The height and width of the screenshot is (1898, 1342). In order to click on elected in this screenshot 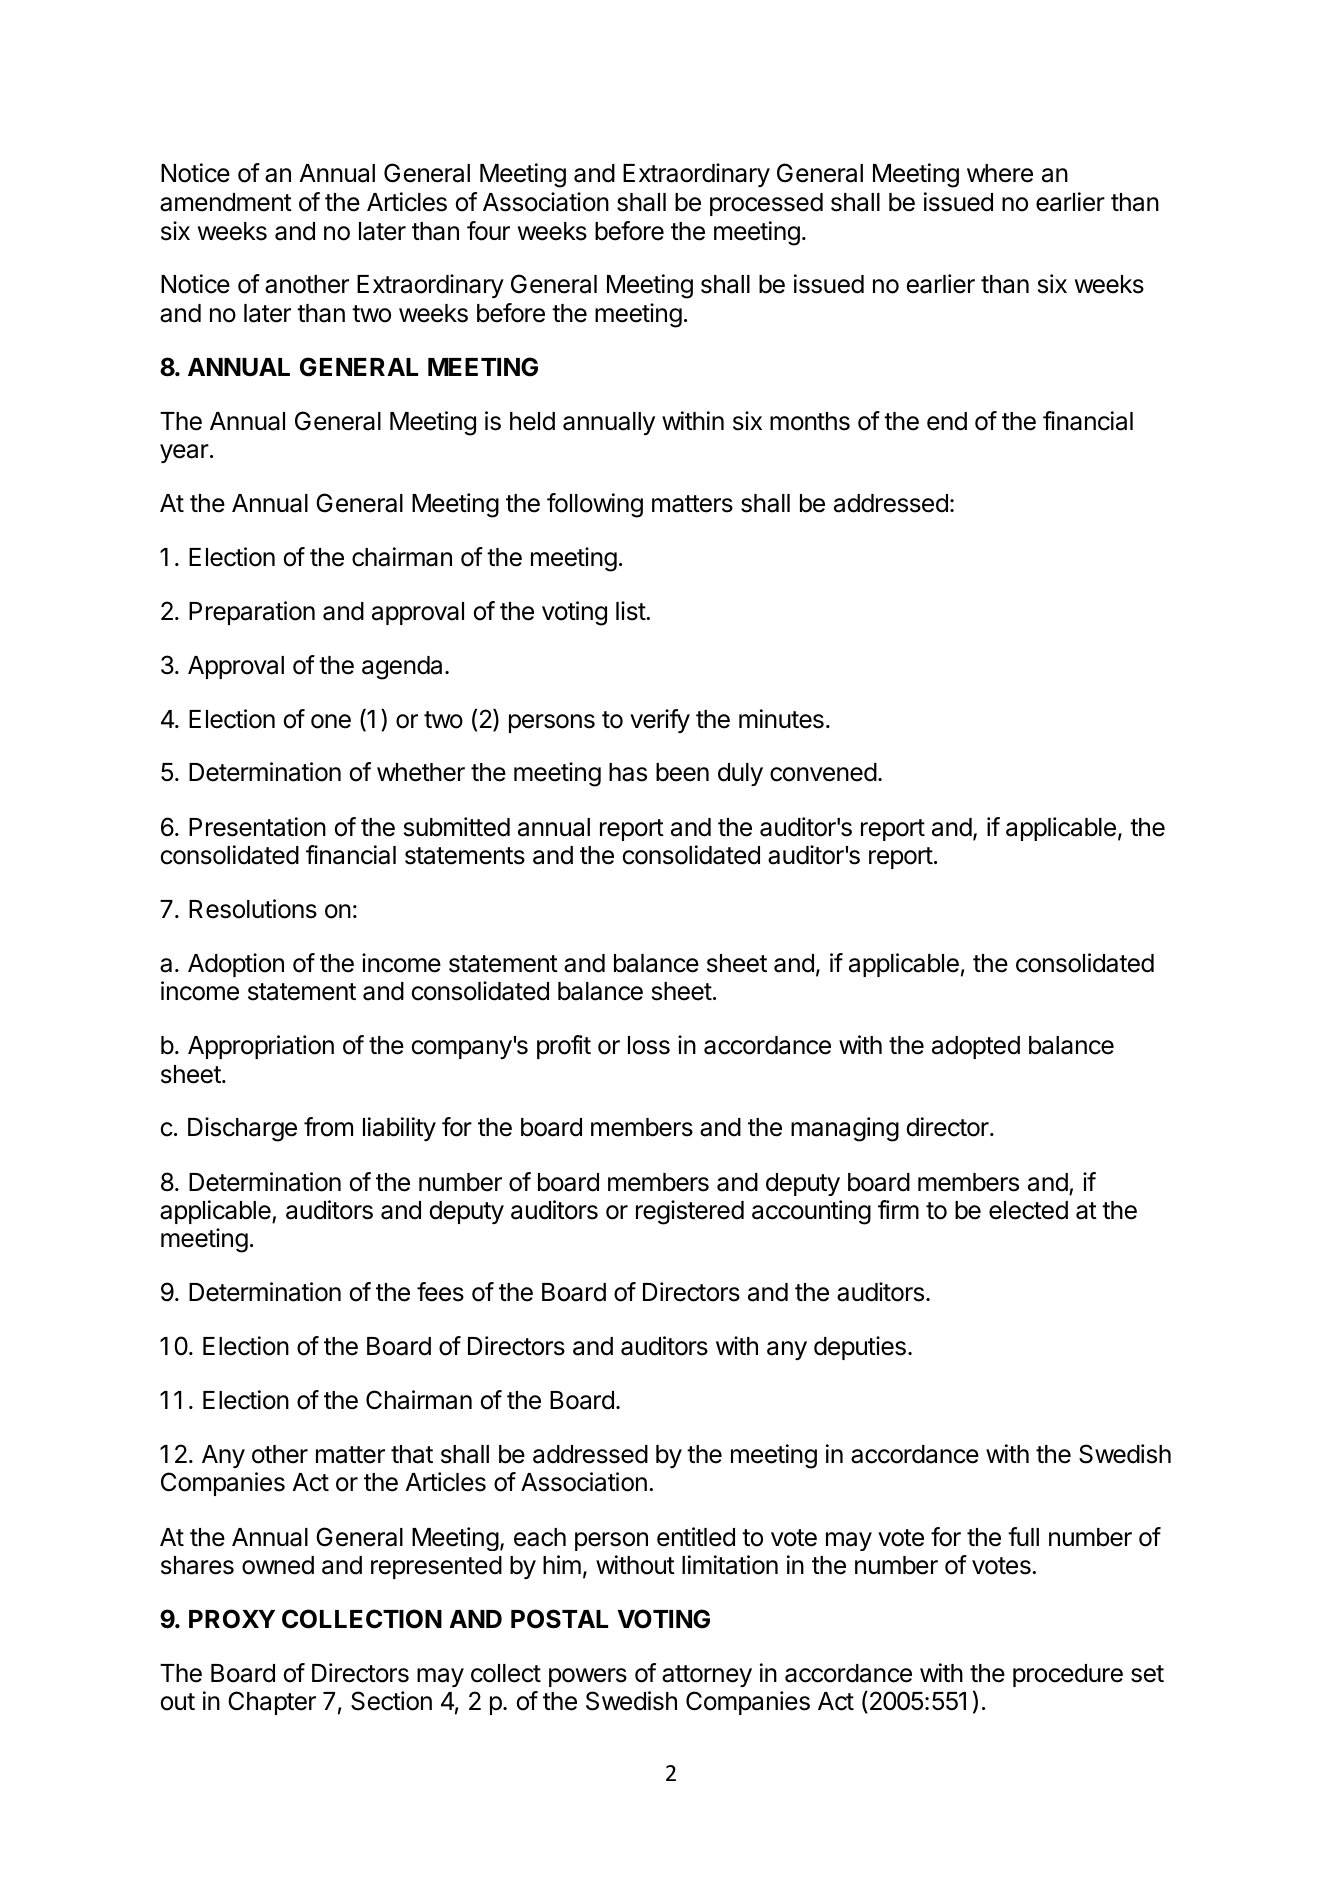, I will do `click(1028, 1210)`.
